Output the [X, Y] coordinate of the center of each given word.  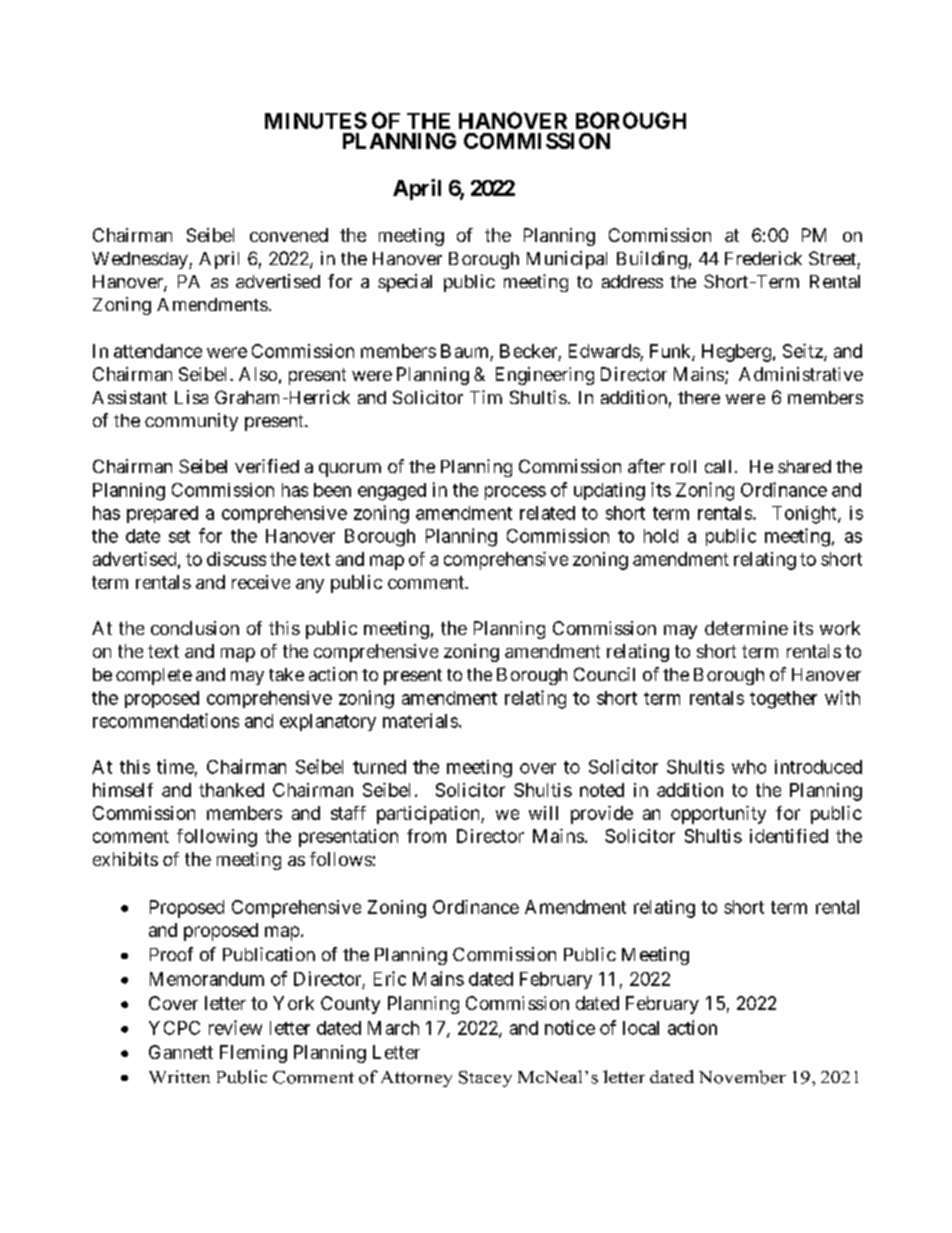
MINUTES [316, 120]
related [547, 513]
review [235, 1027]
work [840, 628]
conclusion [195, 628]
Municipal [567, 260]
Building [652, 260]
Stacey [485, 1079]
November [742, 1077]
